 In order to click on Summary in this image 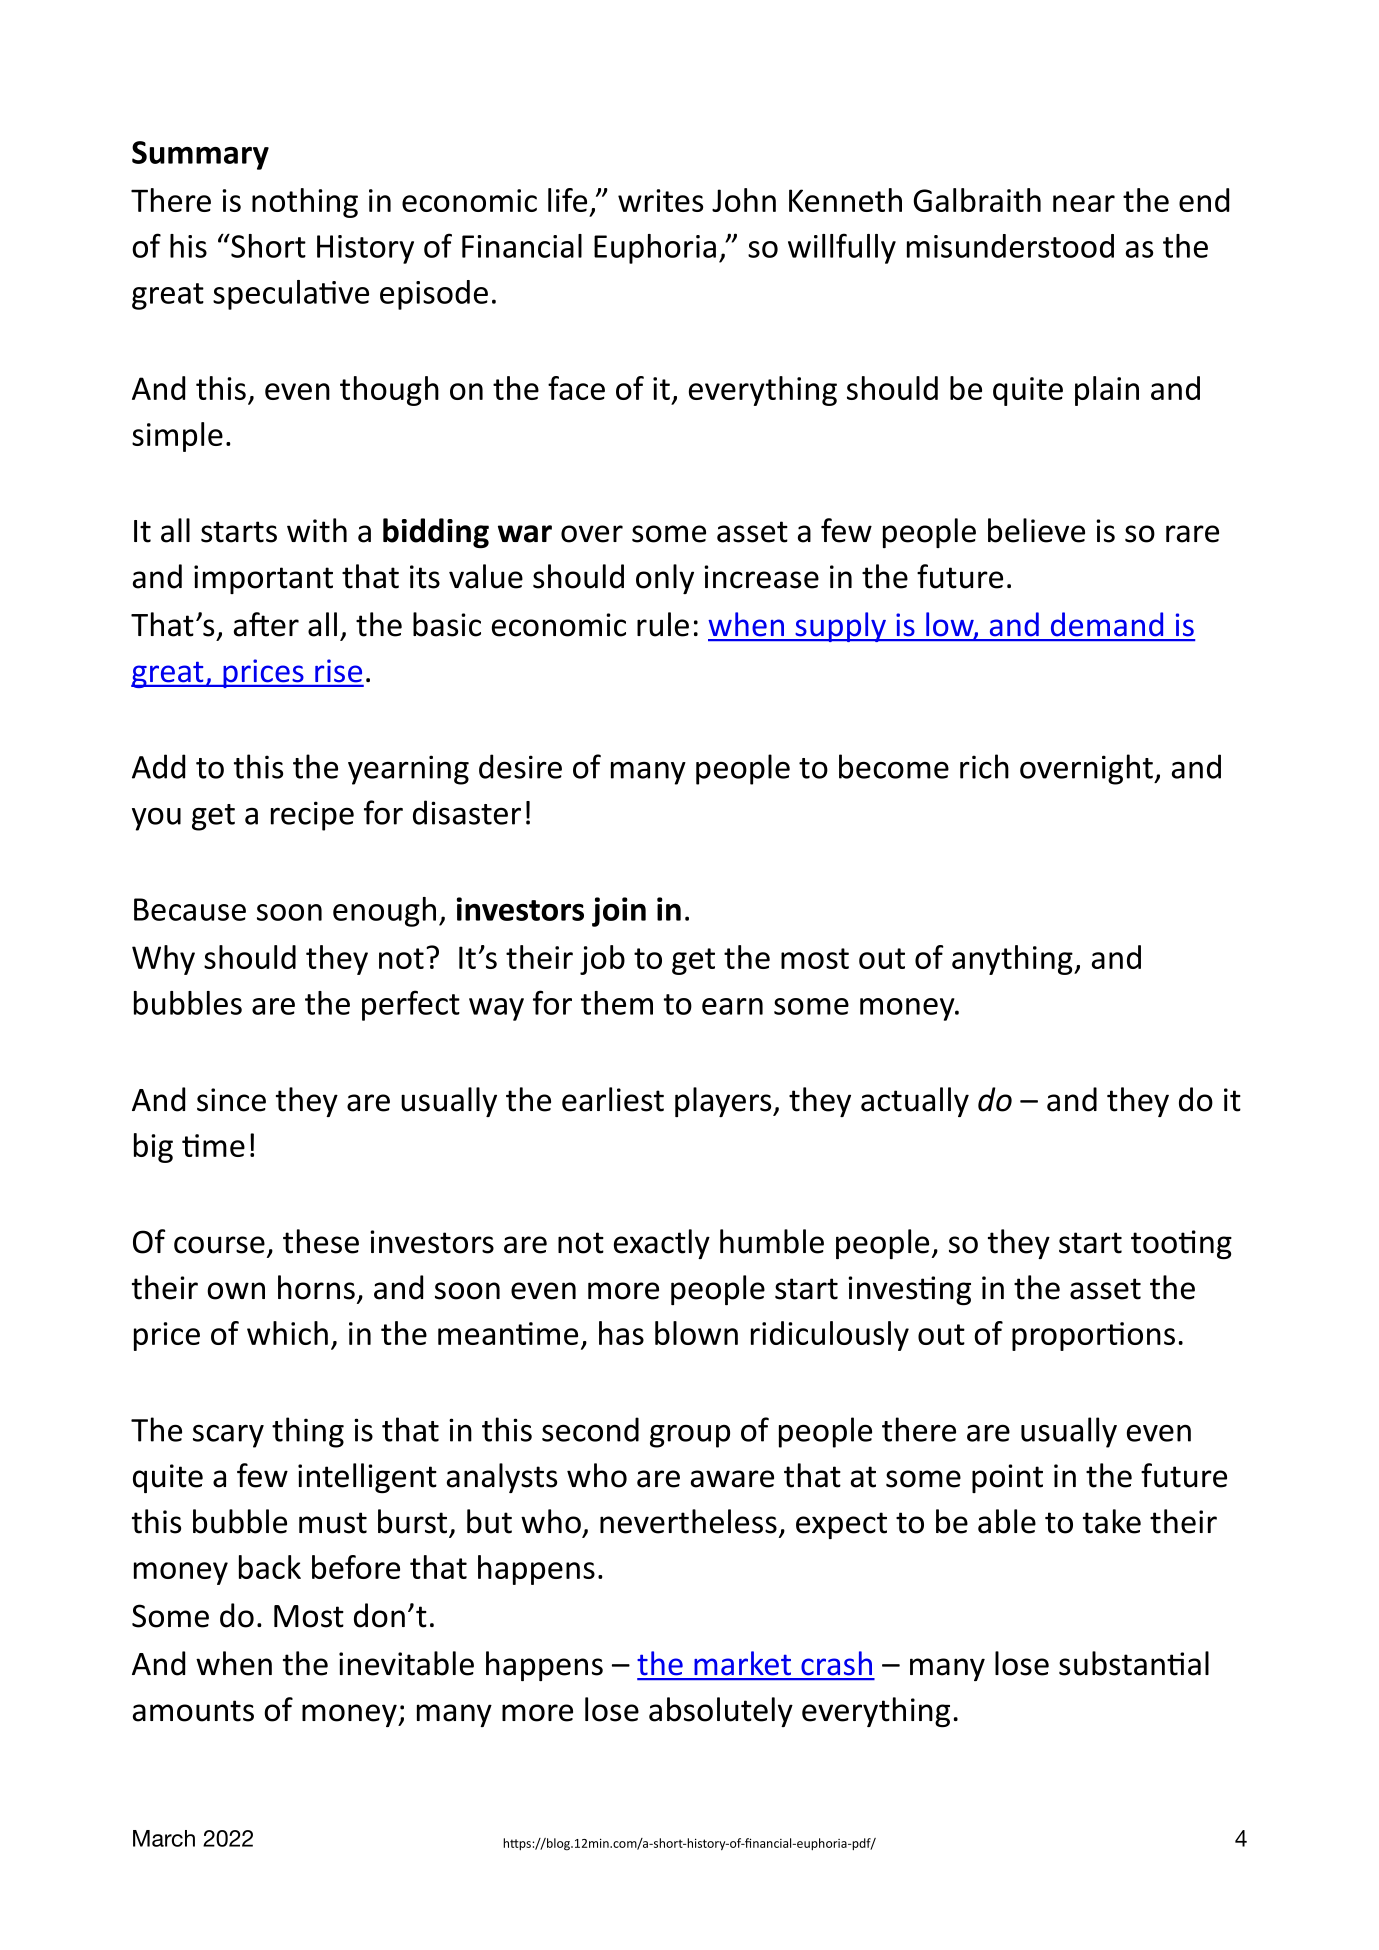, I will do `click(200, 155)`.
